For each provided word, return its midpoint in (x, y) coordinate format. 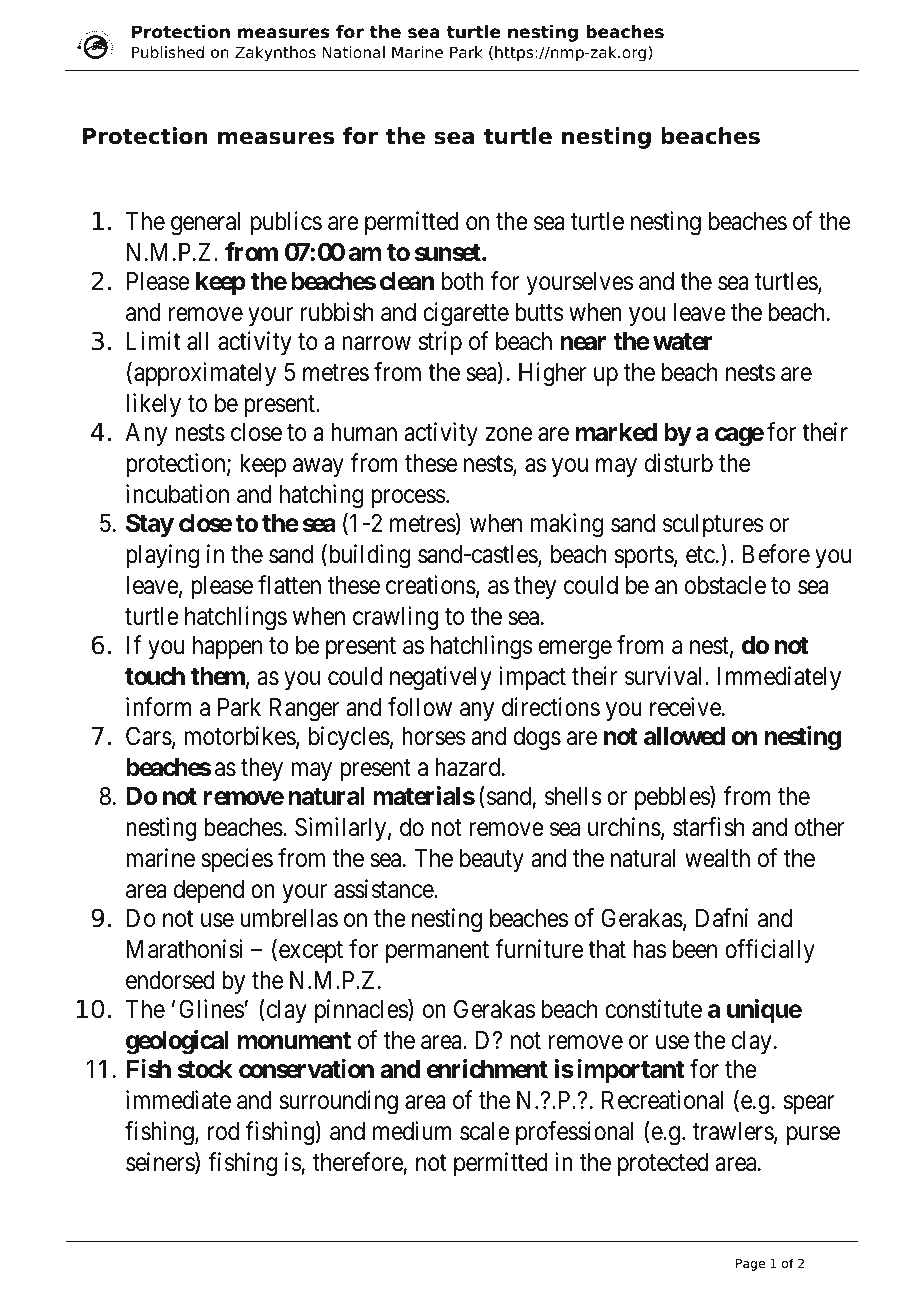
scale (485, 1131)
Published (168, 52)
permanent (437, 952)
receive (685, 707)
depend (209, 891)
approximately (205, 374)
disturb (679, 463)
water (682, 342)
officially (770, 951)
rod (223, 1131)
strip (440, 343)
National (353, 52)
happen (227, 647)
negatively (441, 678)
